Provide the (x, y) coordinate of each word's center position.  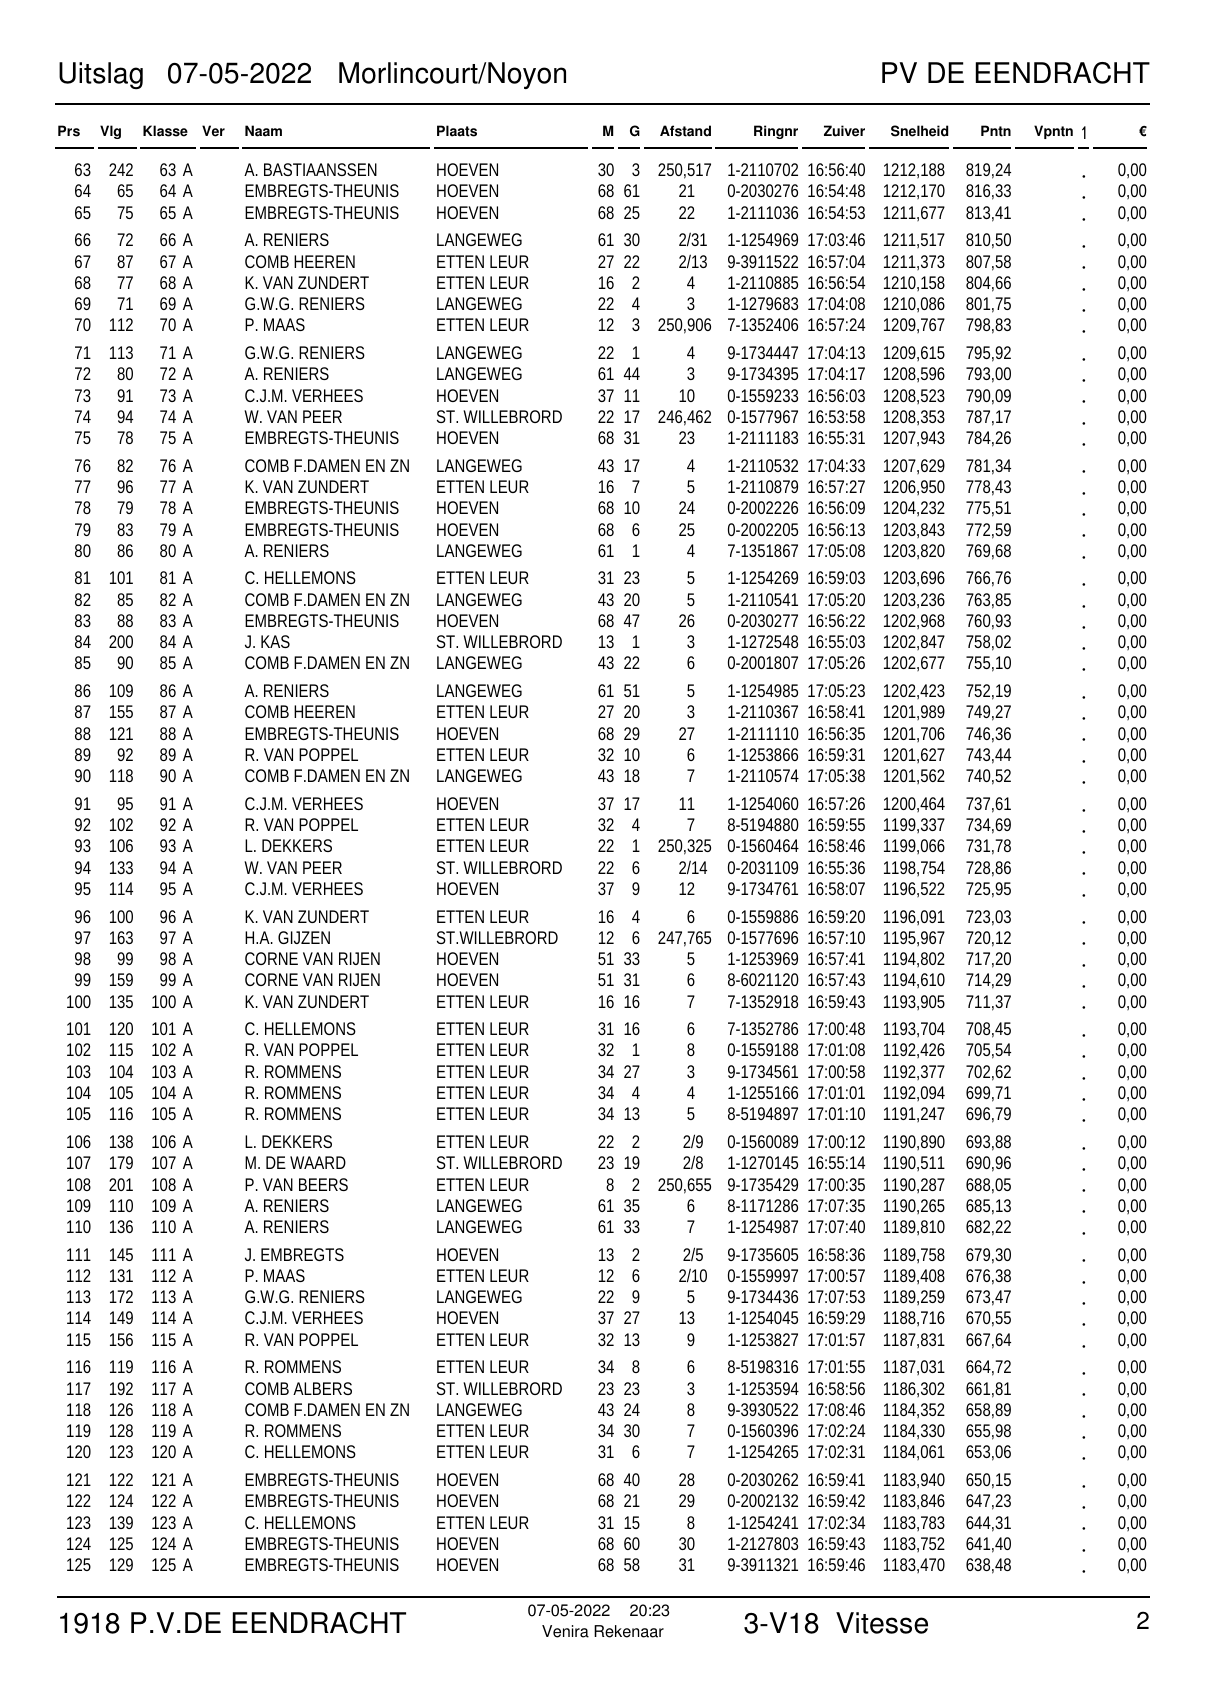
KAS (275, 641)
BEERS (323, 1184)
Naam (263, 131)
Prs (69, 131)
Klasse (165, 131)
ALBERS (322, 1388)
